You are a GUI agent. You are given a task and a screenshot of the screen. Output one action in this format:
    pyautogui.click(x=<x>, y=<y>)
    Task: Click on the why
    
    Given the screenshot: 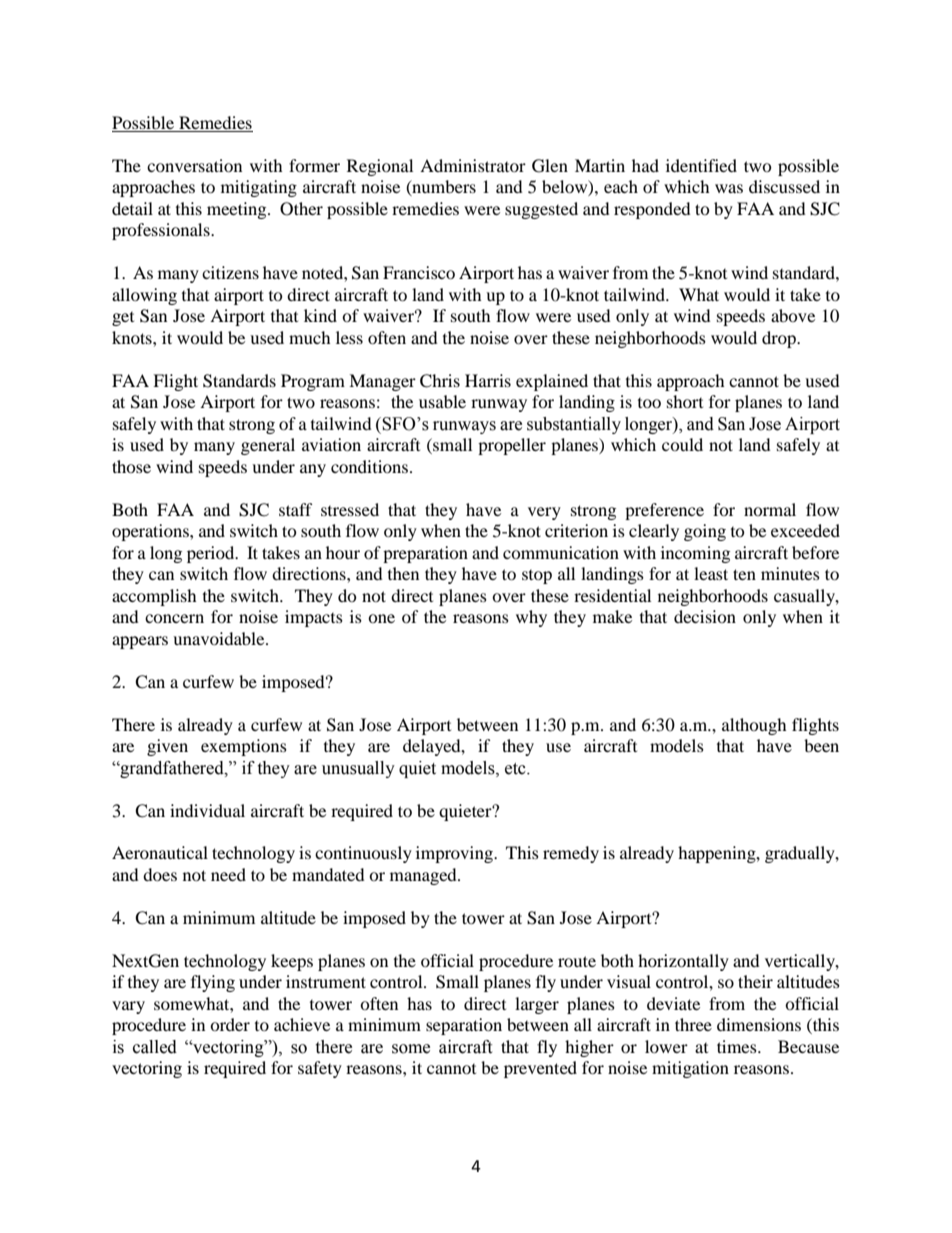 What is the action you would take?
    pyautogui.click(x=531, y=618)
